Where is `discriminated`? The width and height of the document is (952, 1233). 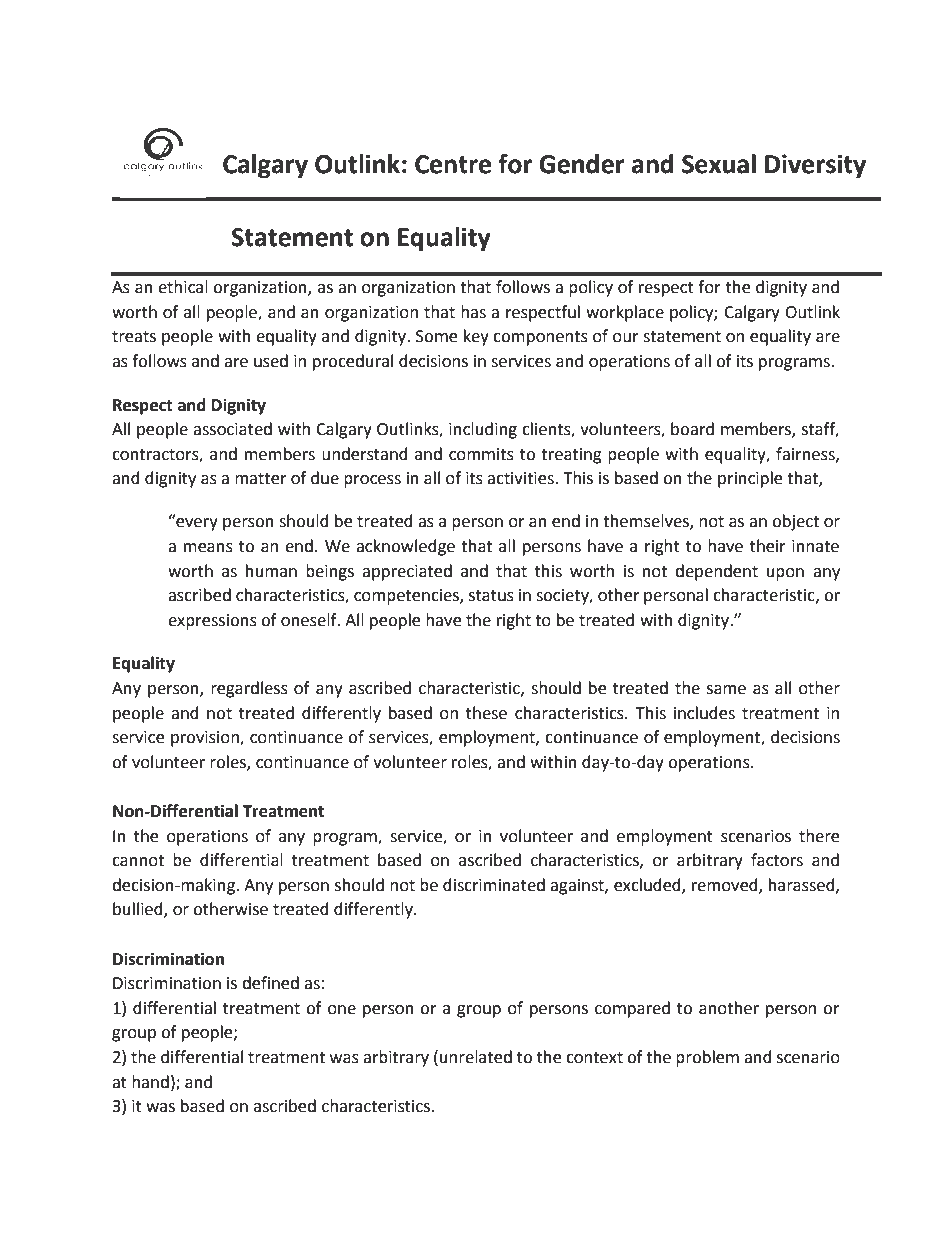 discriminated is located at coordinates (494, 885).
